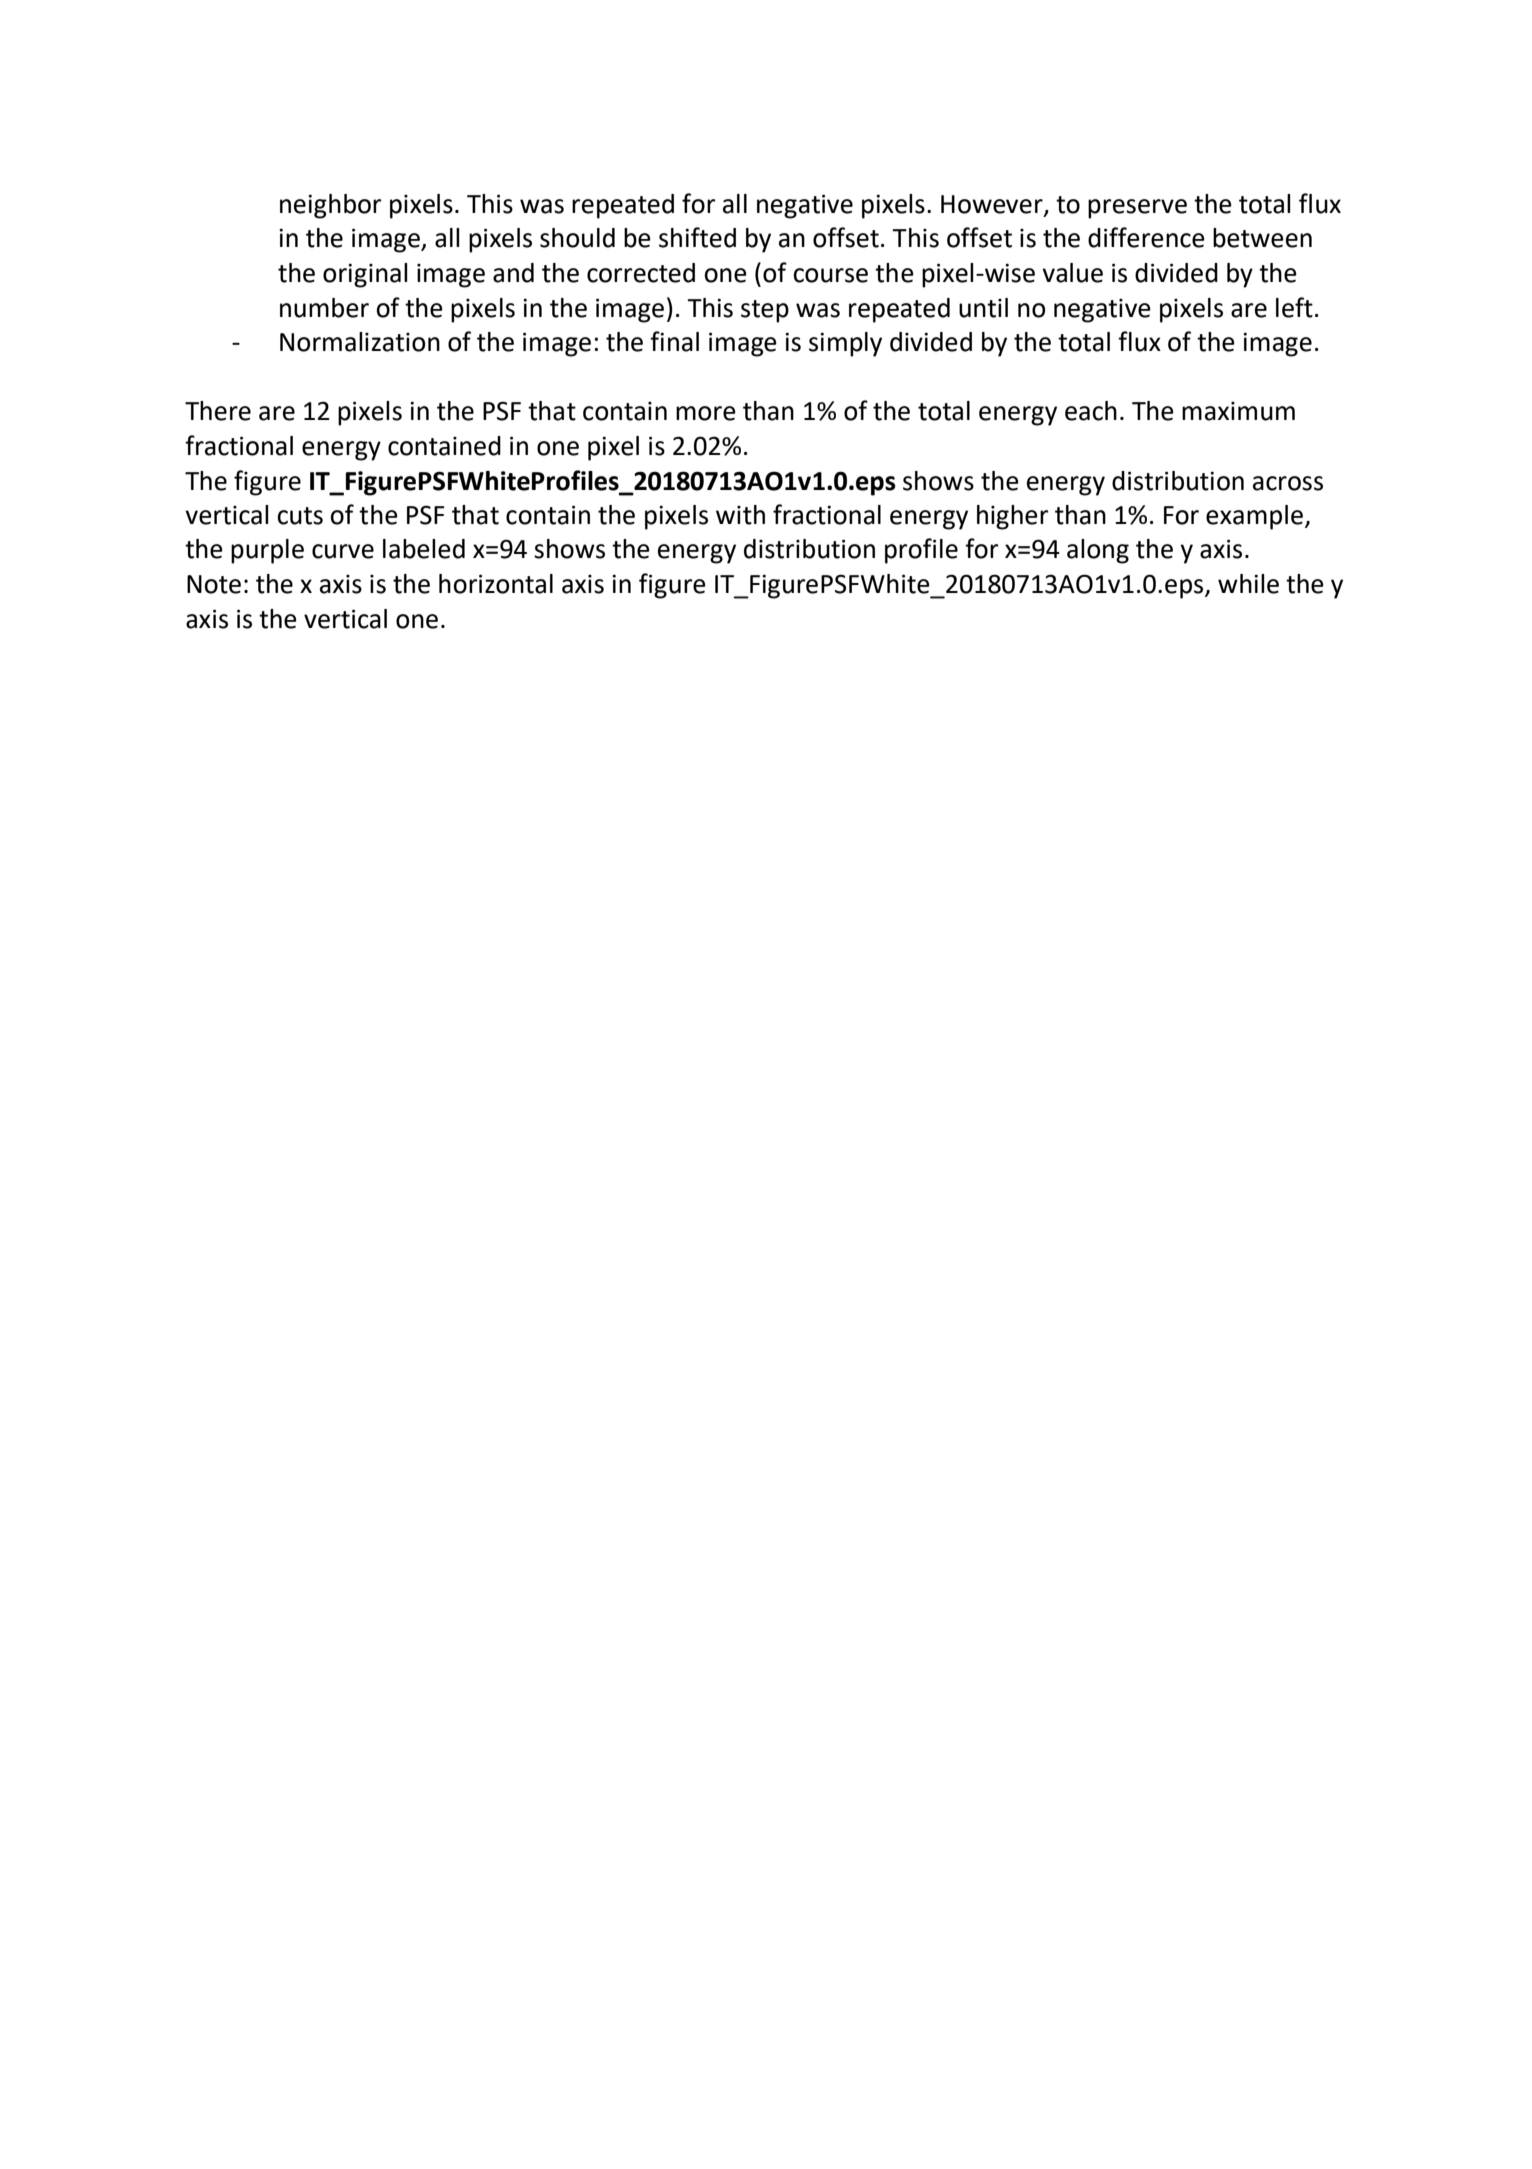 This page has width=1532, height=2169. Describe the element at coordinates (218, 411) in the page. I see `There` at that location.
